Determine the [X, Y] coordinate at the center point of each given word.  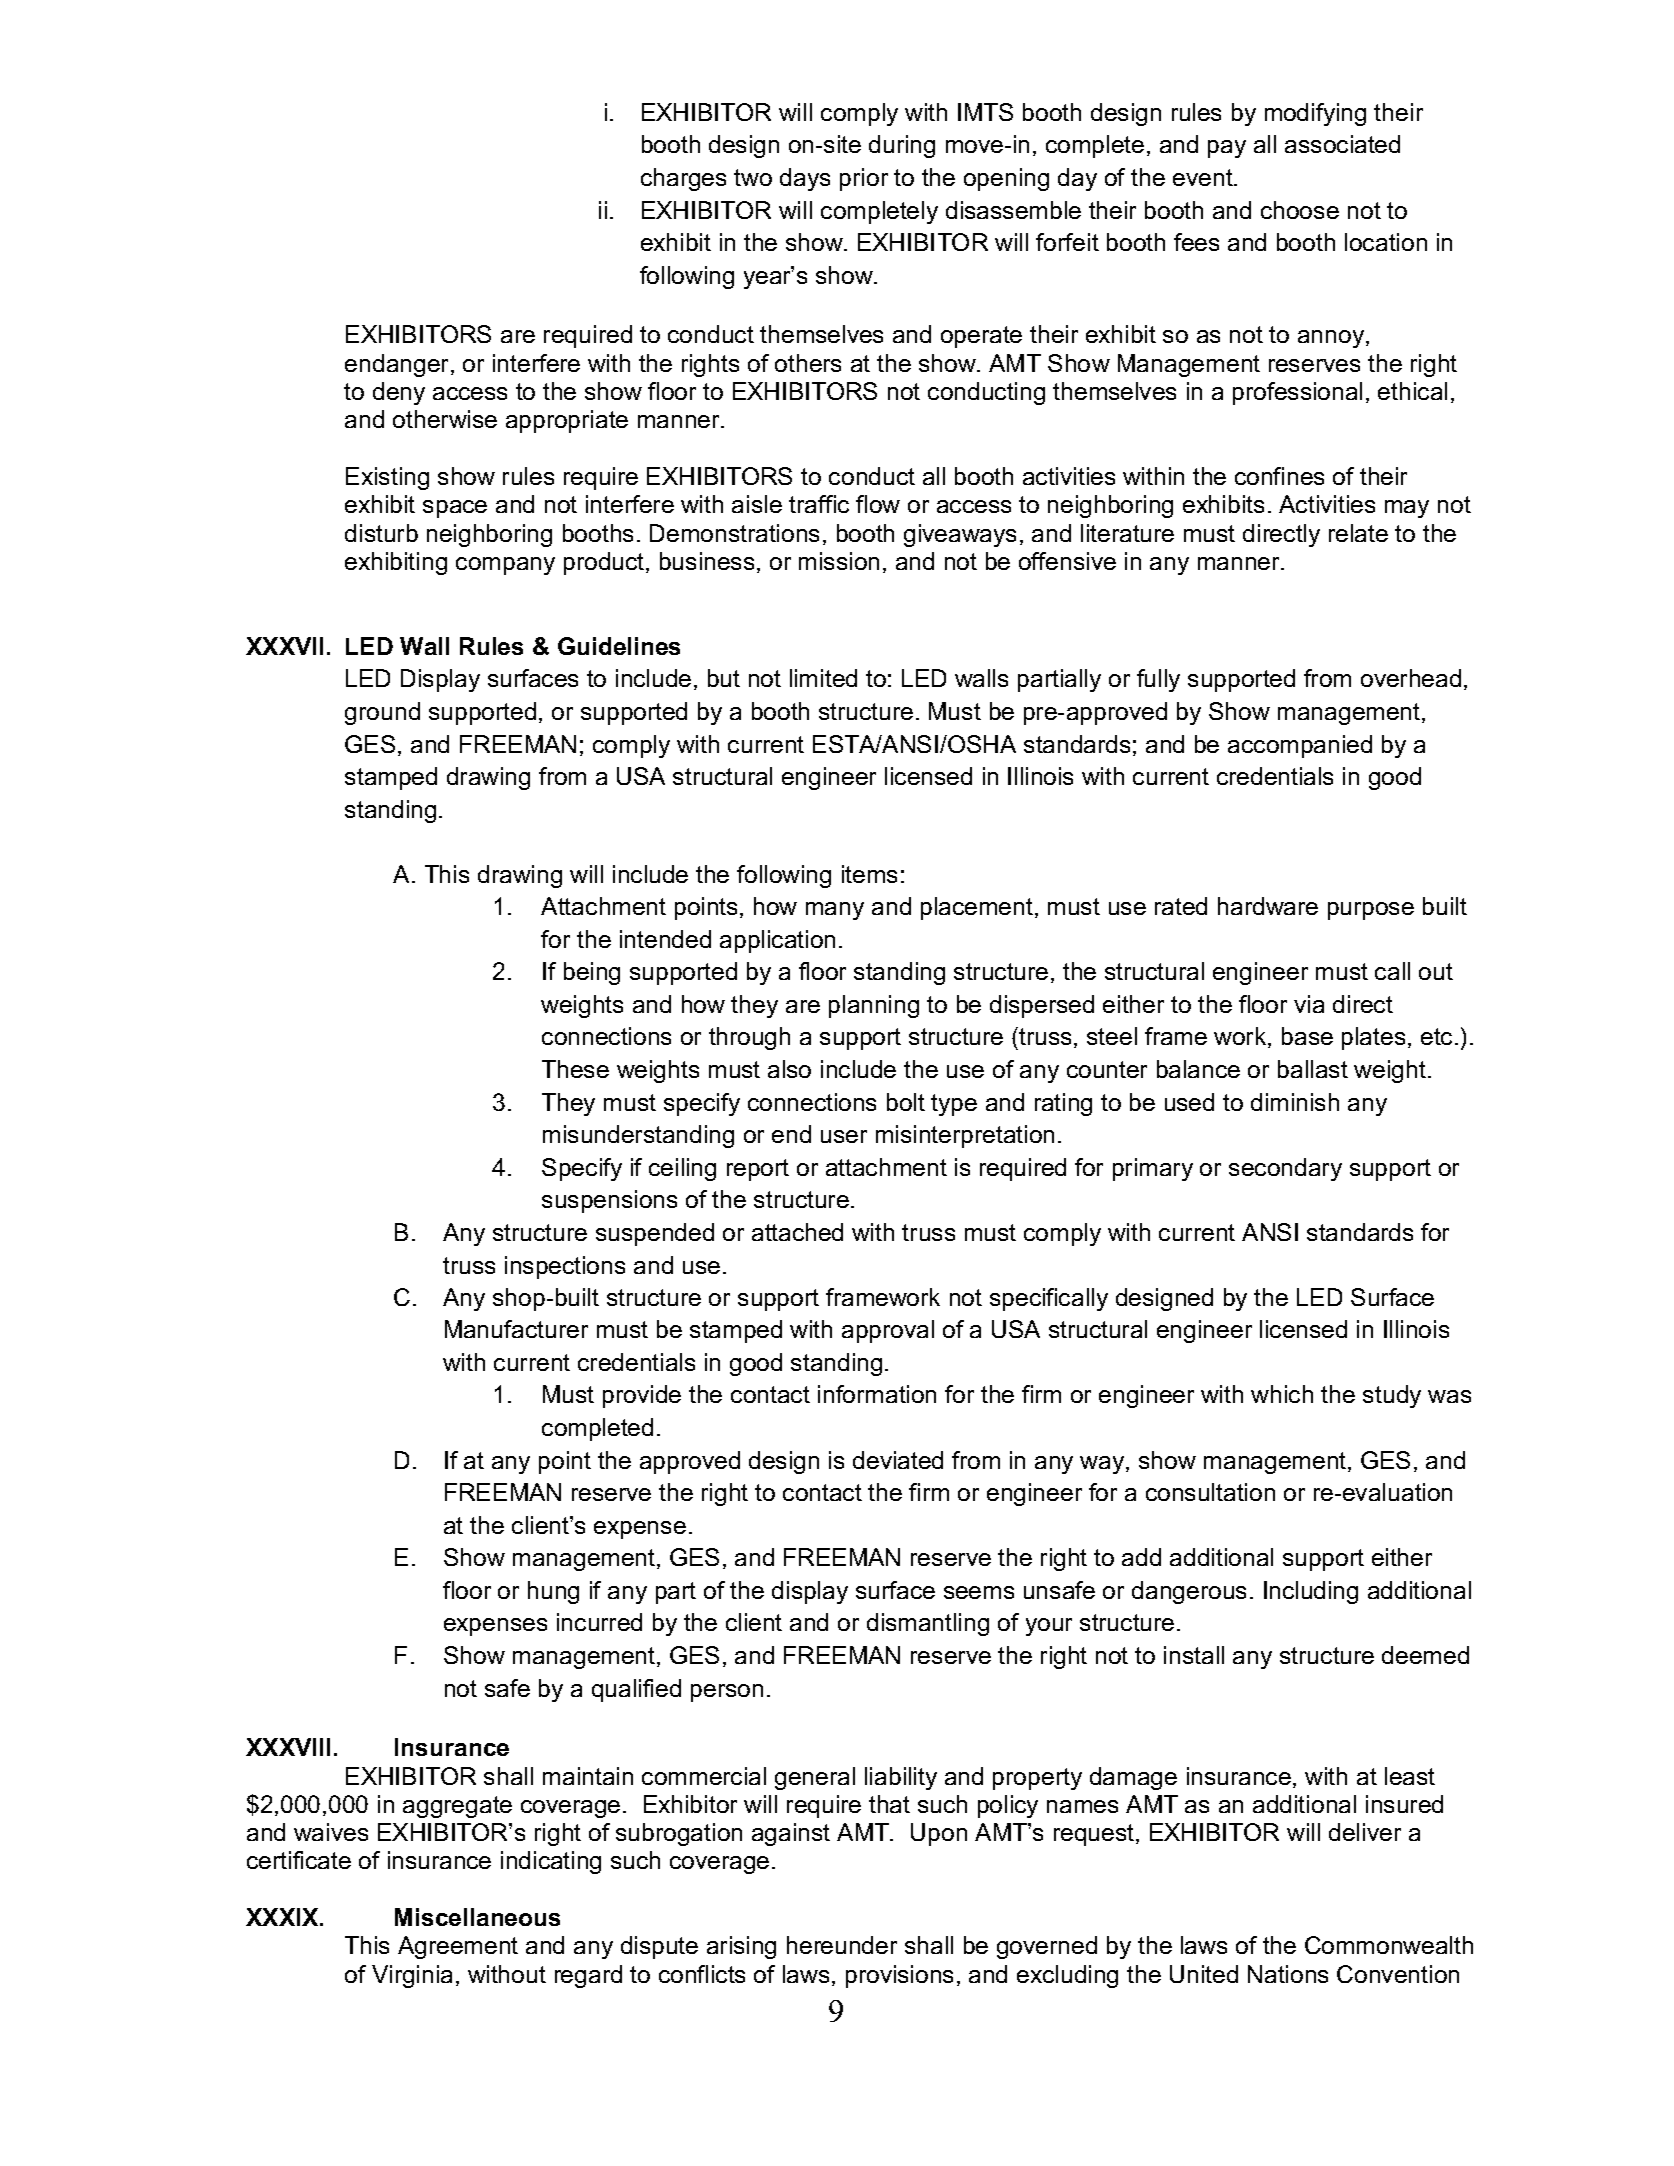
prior [864, 179]
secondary [1285, 1169]
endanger [398, 365]
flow [878, 504]
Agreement [458, 1947]
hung [553, 1592]
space [455, 509]
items [869, 874]
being [592, 973]
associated [1342, 144]
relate [1358, 533]
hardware [1268, 906]
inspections [565, 1267]
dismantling [928, 1624]
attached [797, 1232]
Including [1311, 1592]
